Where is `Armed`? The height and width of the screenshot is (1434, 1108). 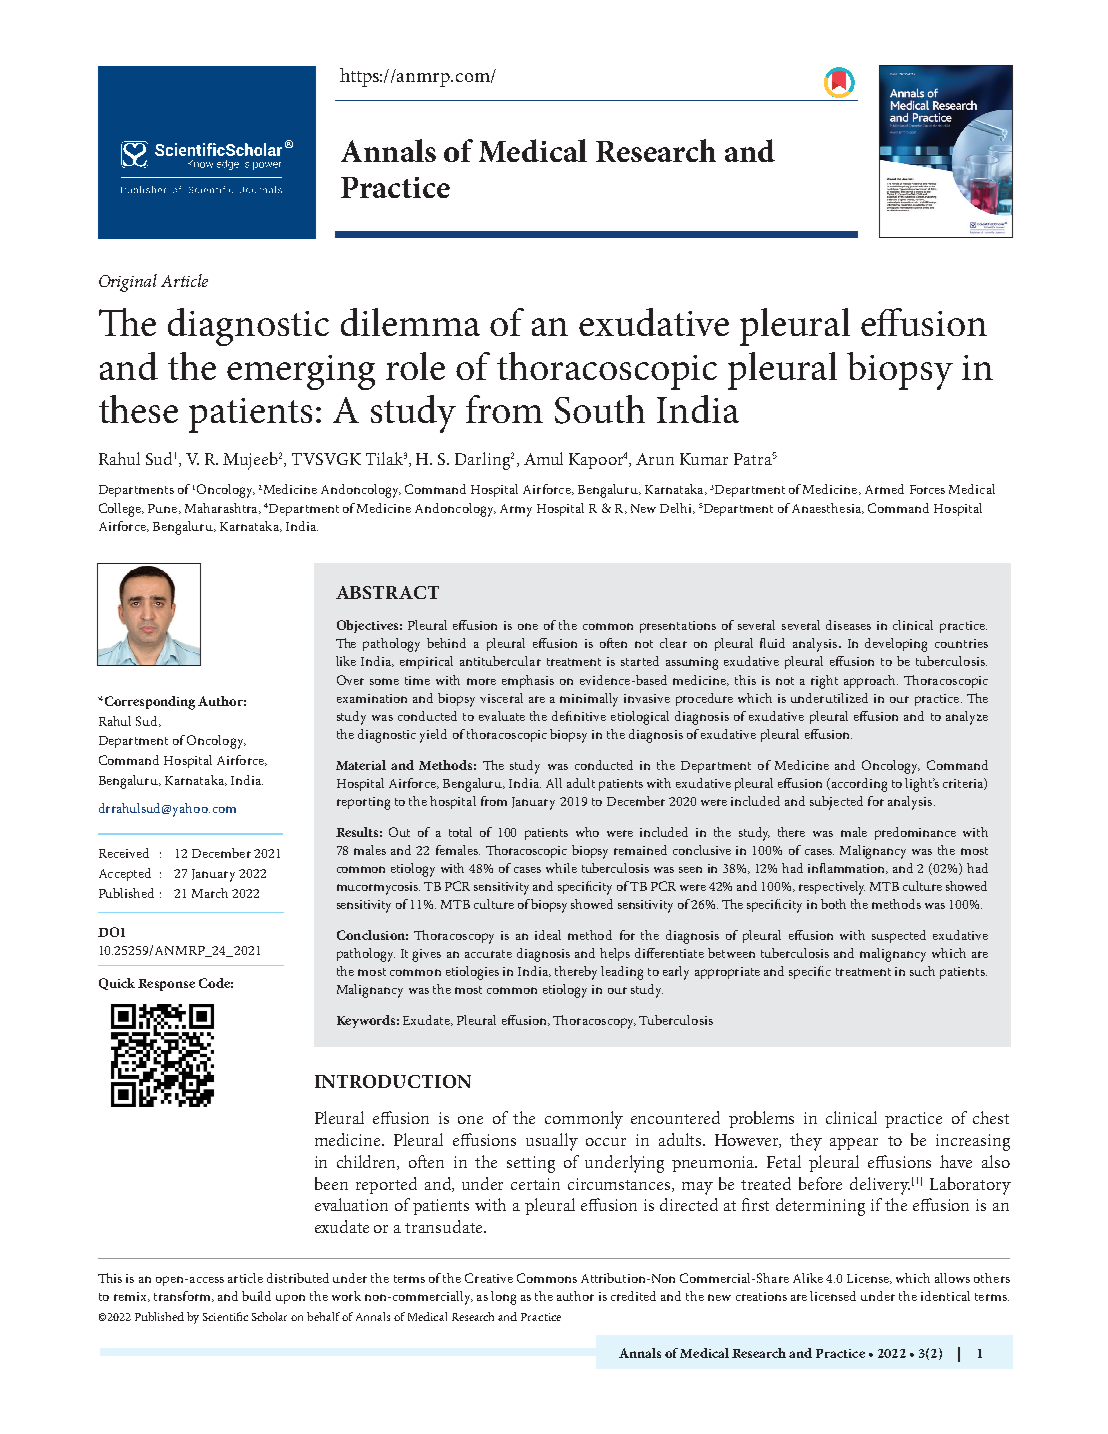
Armed is located at coordinates (884, 489).
